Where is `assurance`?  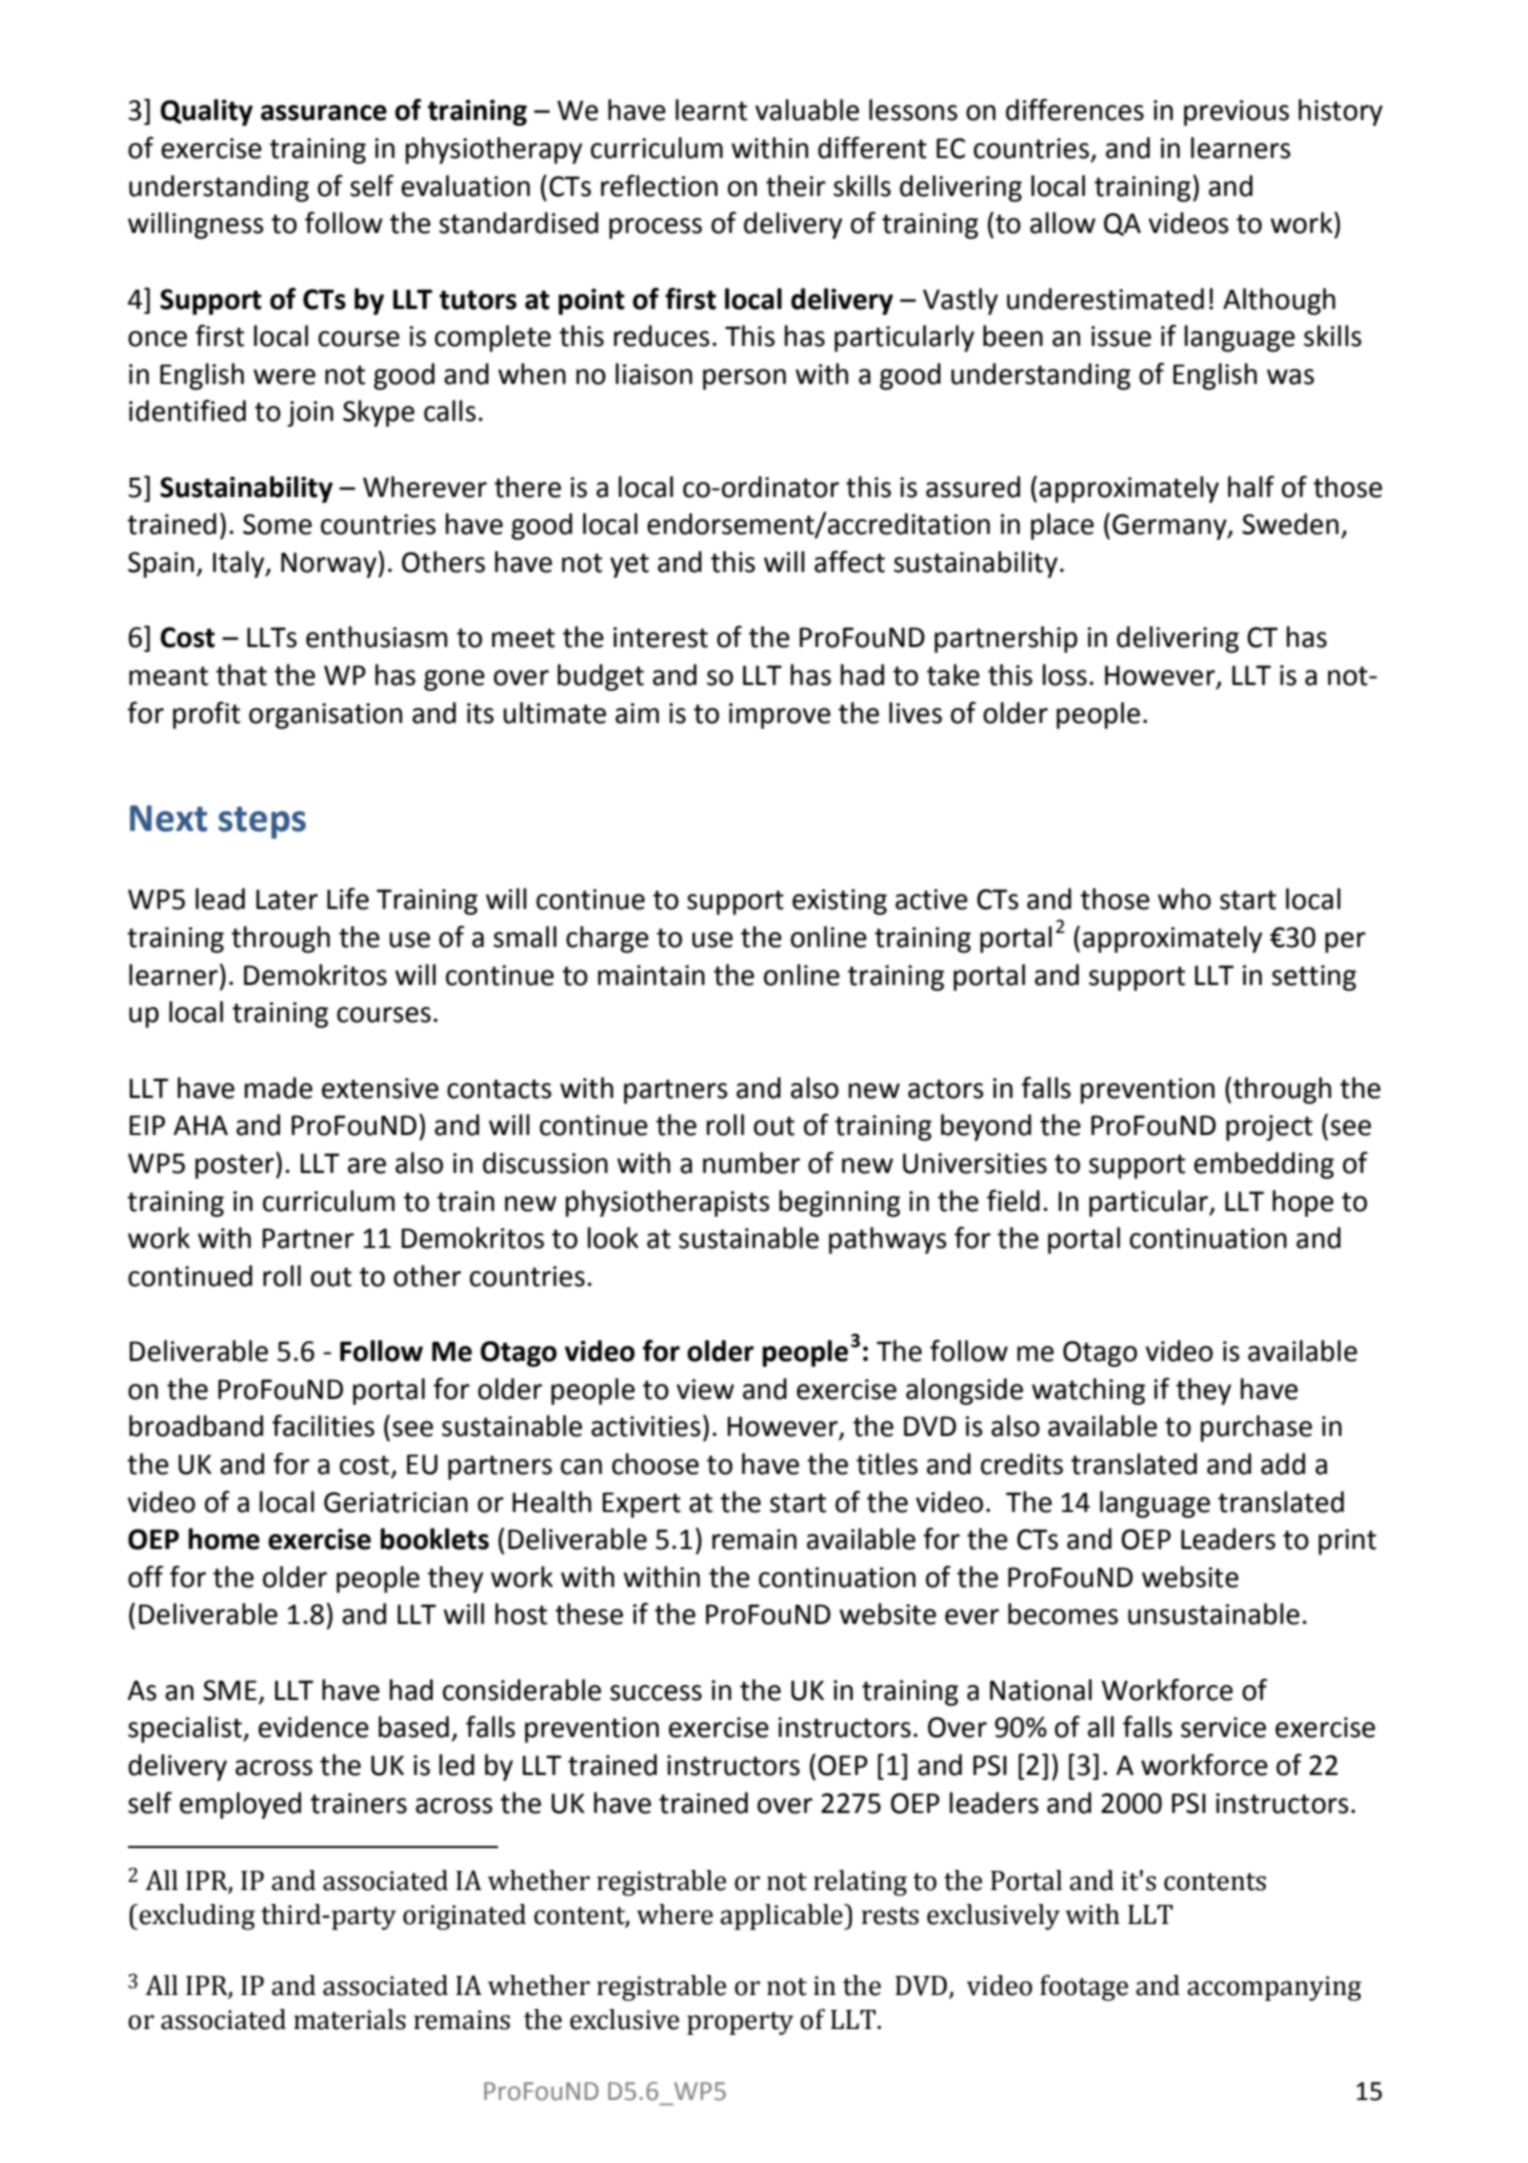 assurance is located at coordinates (324, 113).
